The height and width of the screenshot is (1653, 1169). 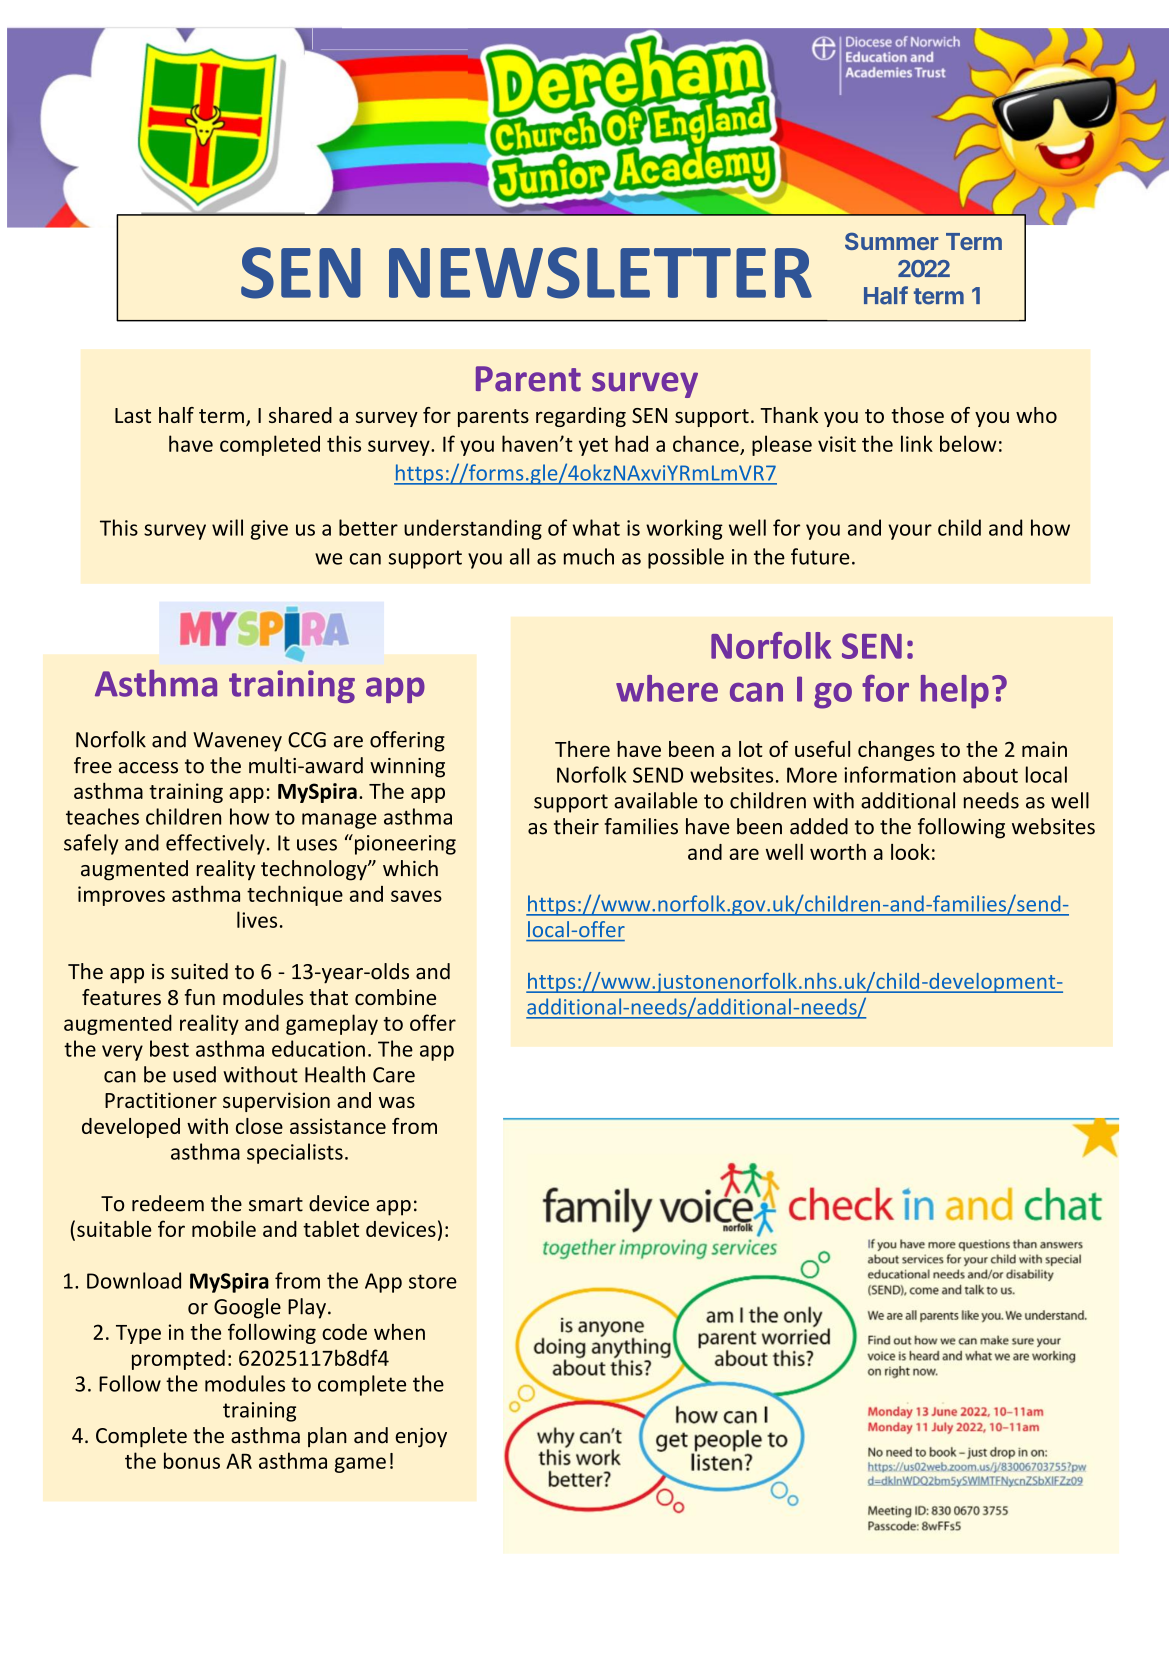 What do you see at coordinates (910, 852) in the screenshot?
I see `look` at bounding box center [910, 852].
